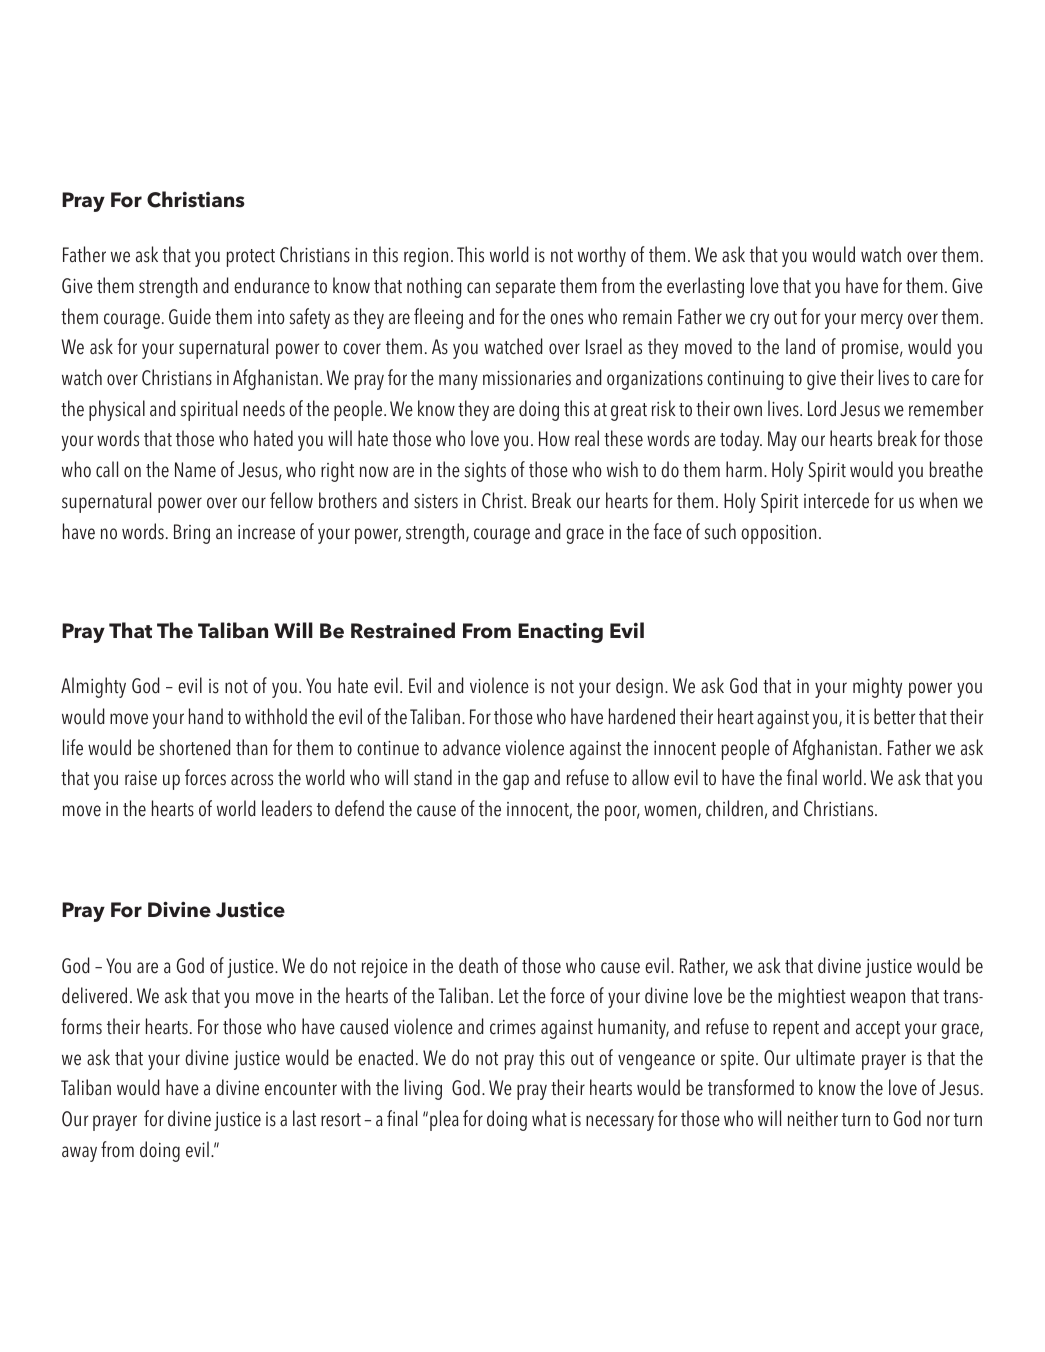 This screenshot has height=1352, width=1045. Describe the element at coordinates (894, 716) in the screenshot. I see `better` at that location.
